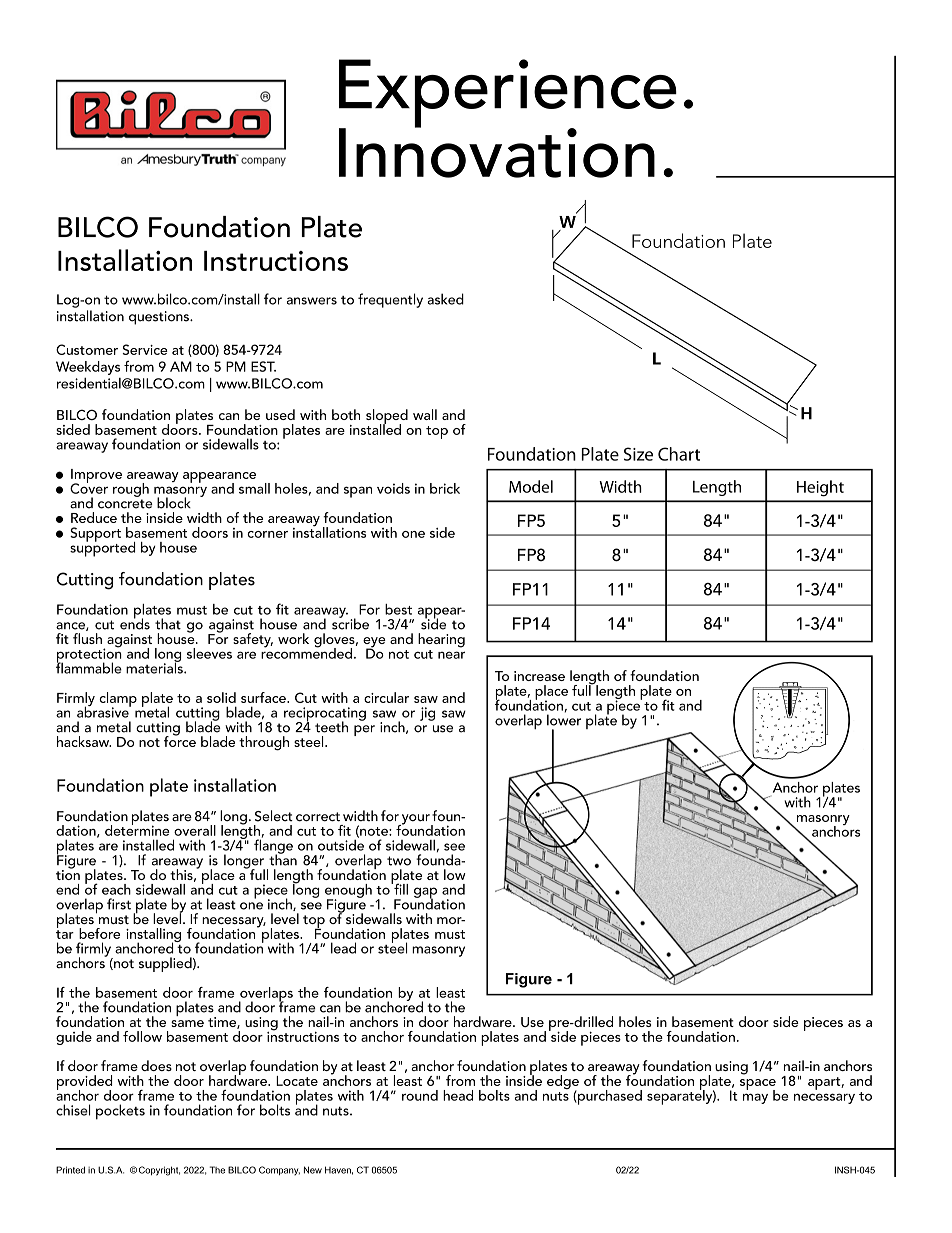  What do you see at coordinates (441, 640) in the image?
I see `hearing` at bounding box center [441, 640].
